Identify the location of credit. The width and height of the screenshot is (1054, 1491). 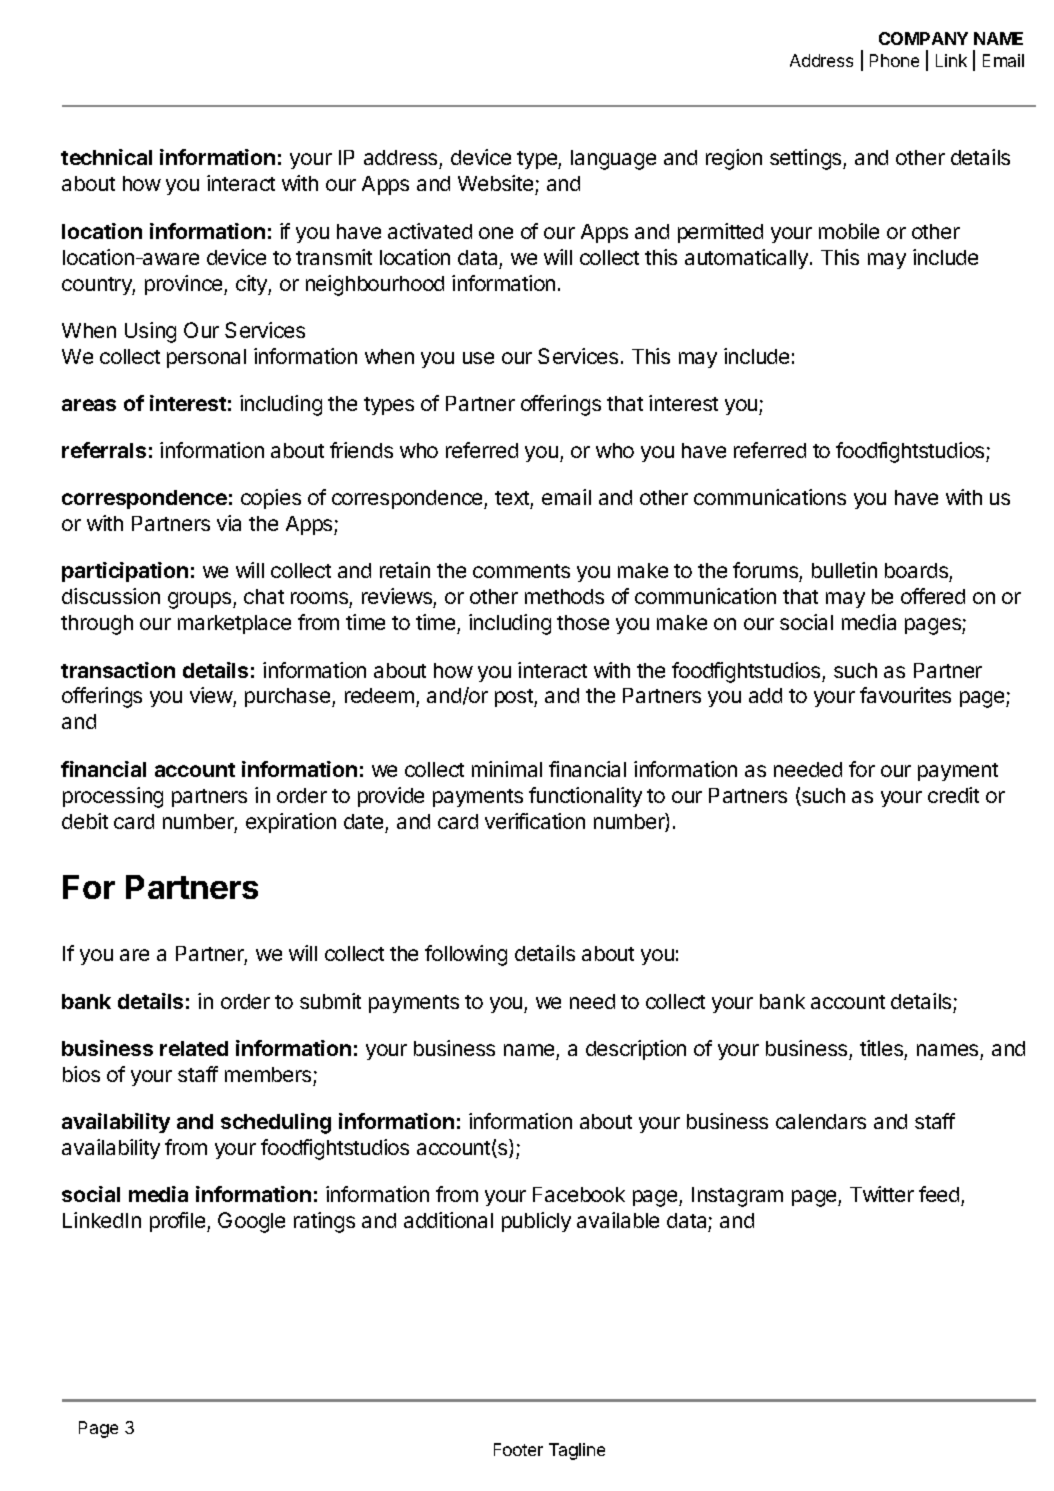
(953, 795).
